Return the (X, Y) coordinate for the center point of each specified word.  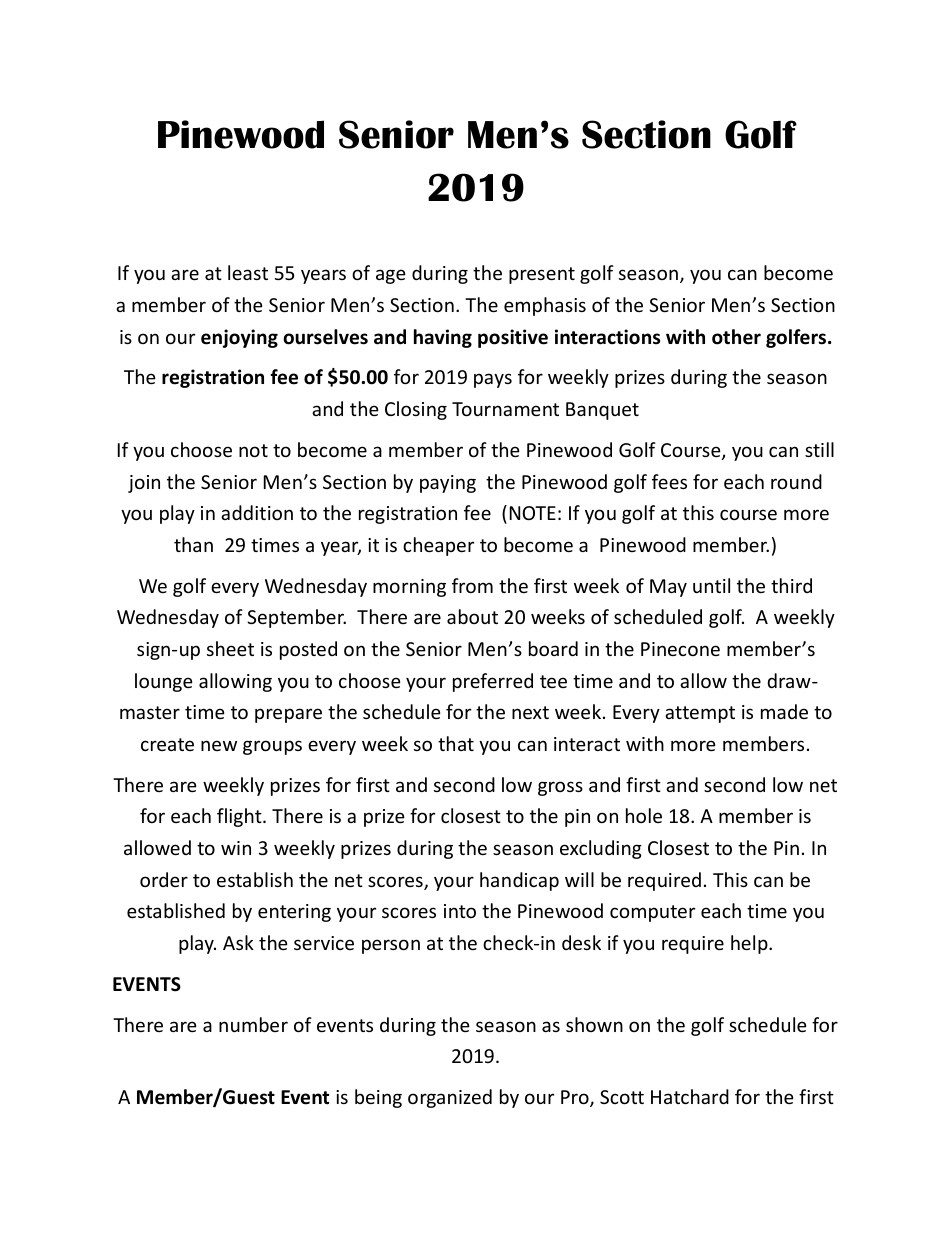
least (248, 272)
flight (240, 817)
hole (644, 815)
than (193, 544)
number (253, 1024)
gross (560, 788)
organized (450, 1098)
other (736, 337)
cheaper (438, 546)
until (711, 585)
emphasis (545, 306)
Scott (622, 1097)
